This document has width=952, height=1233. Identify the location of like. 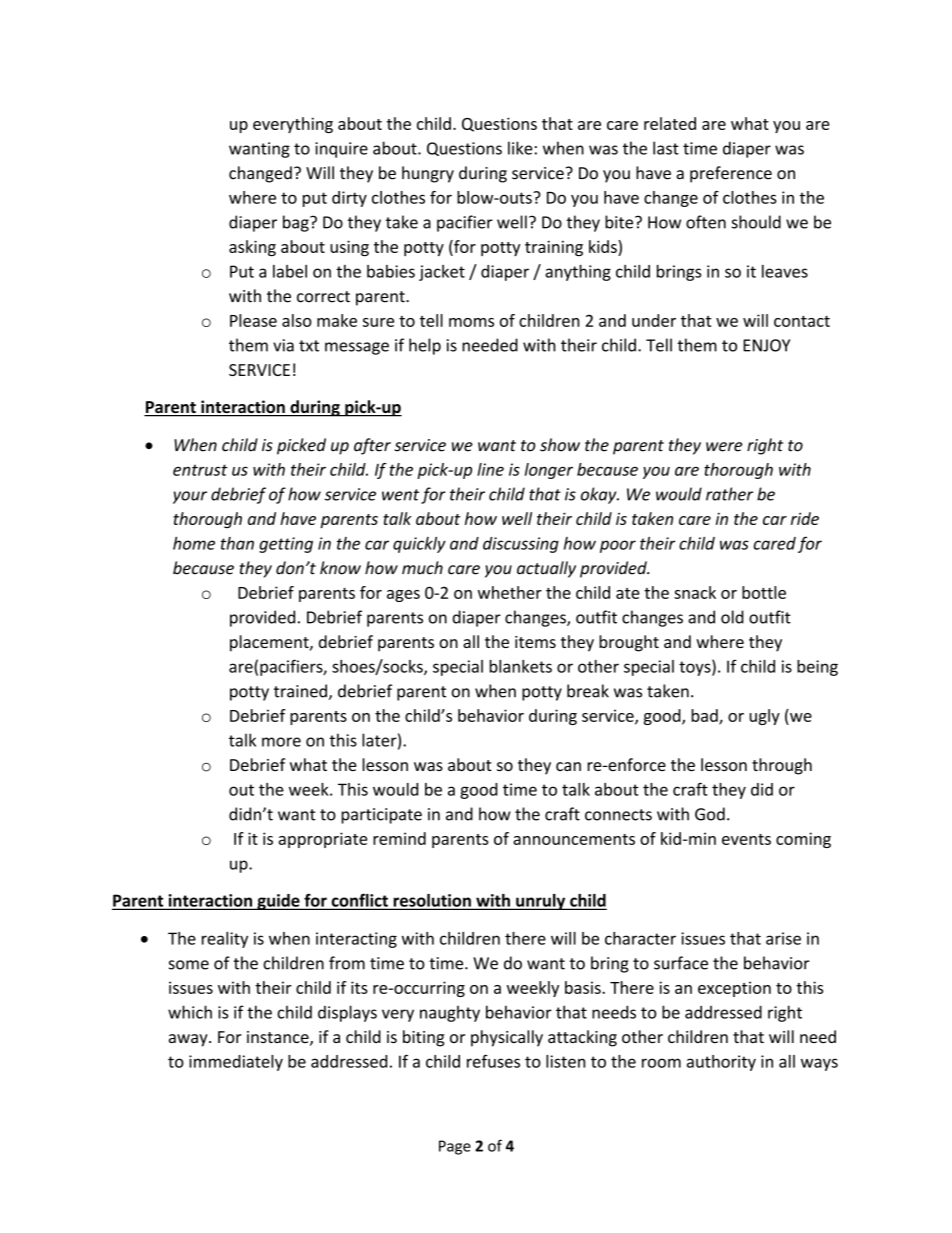
(520, 148).
